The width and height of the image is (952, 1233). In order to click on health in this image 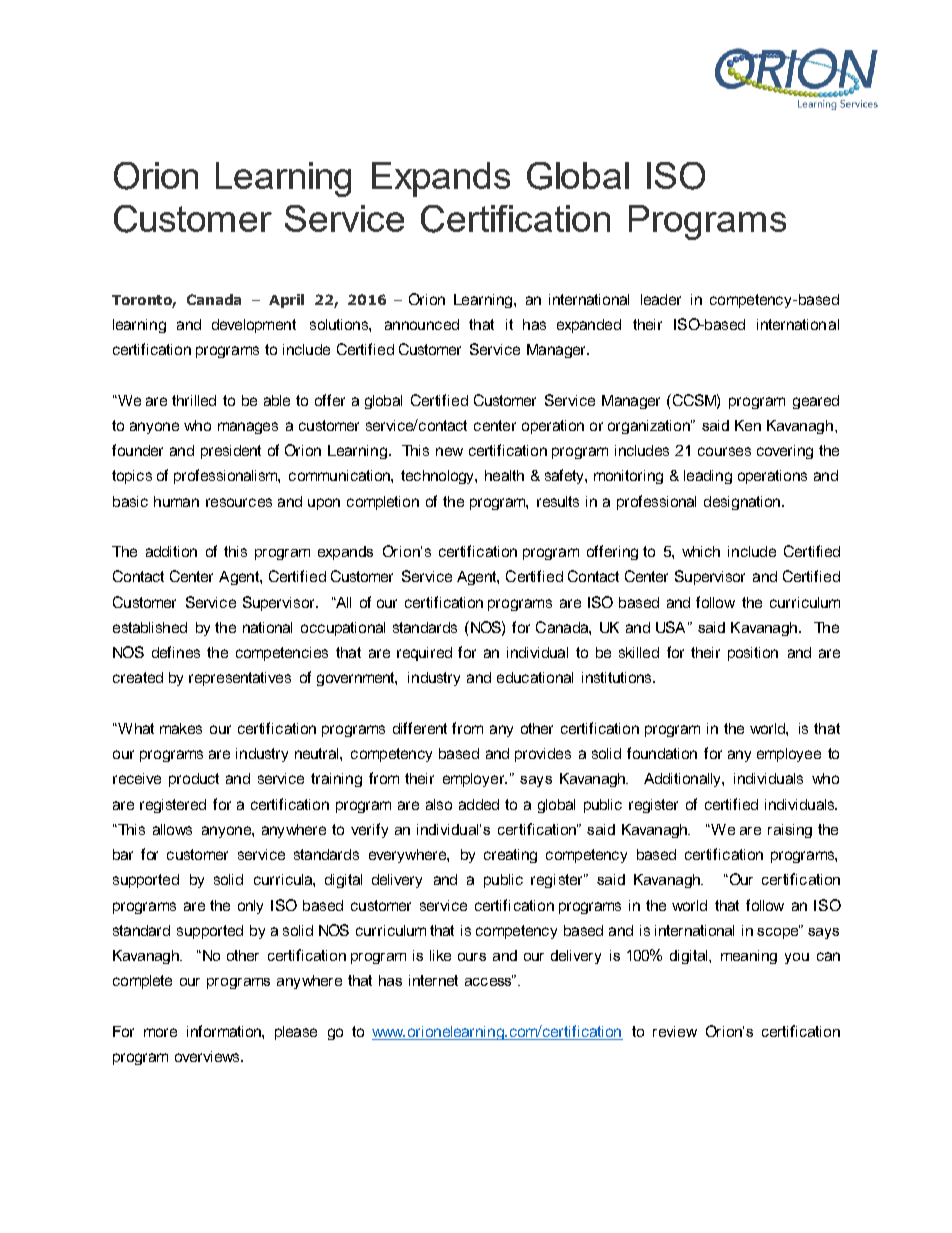, I will do `click(504, 475)`.
